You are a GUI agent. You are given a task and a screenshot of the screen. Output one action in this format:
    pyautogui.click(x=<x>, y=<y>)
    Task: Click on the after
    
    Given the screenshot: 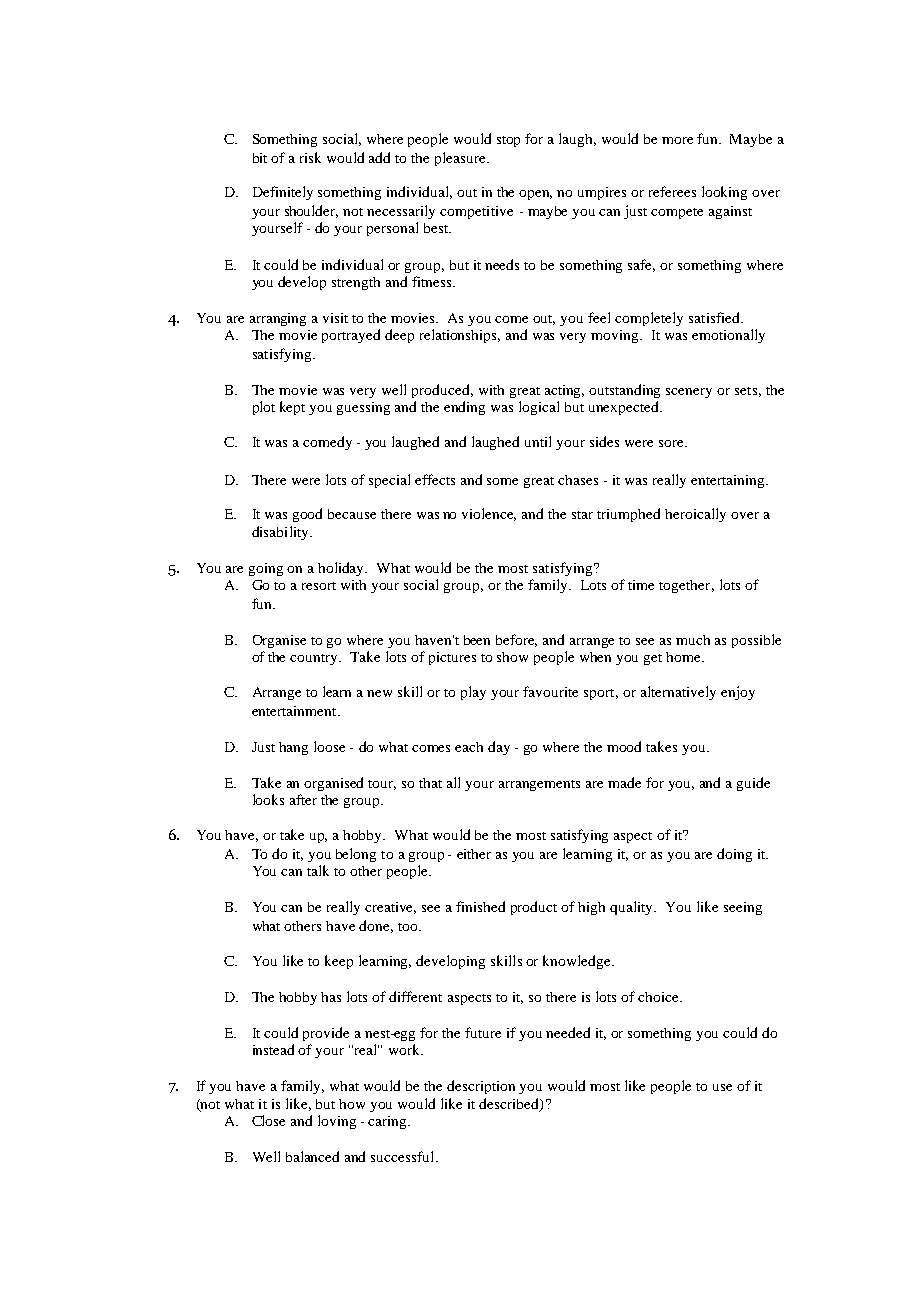 What is the action you would take?
    pyautogui.click(x=303, y=799)
